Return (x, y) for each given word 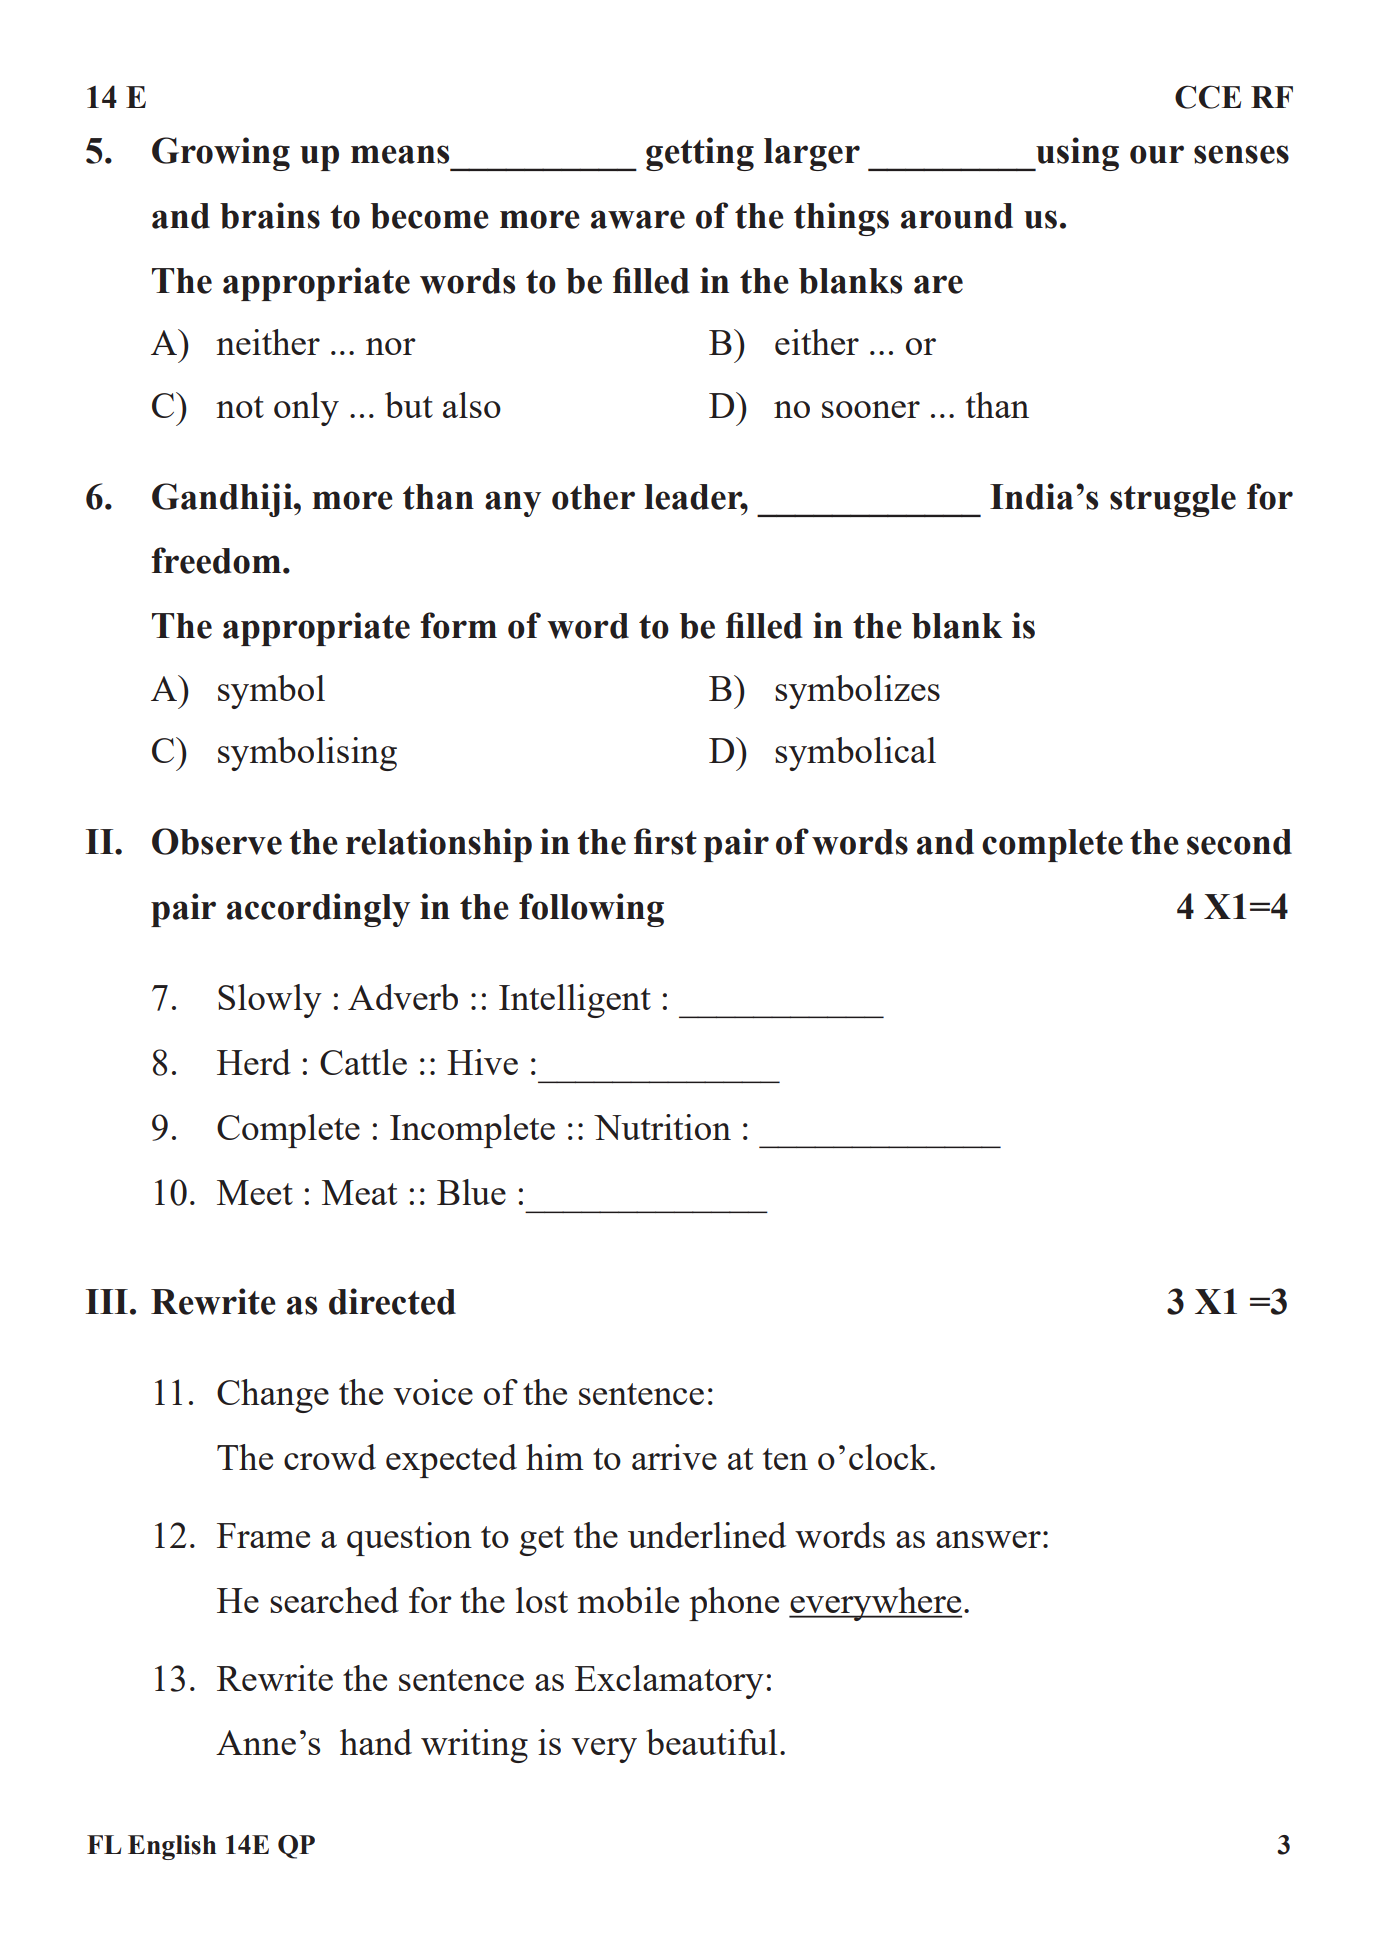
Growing (221, 154)
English (172, 1847)
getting (700, 154)
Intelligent (575, 1001)
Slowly (270, 1001)
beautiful (711, 1742)
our (1157, 154)
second (1239, 842)
